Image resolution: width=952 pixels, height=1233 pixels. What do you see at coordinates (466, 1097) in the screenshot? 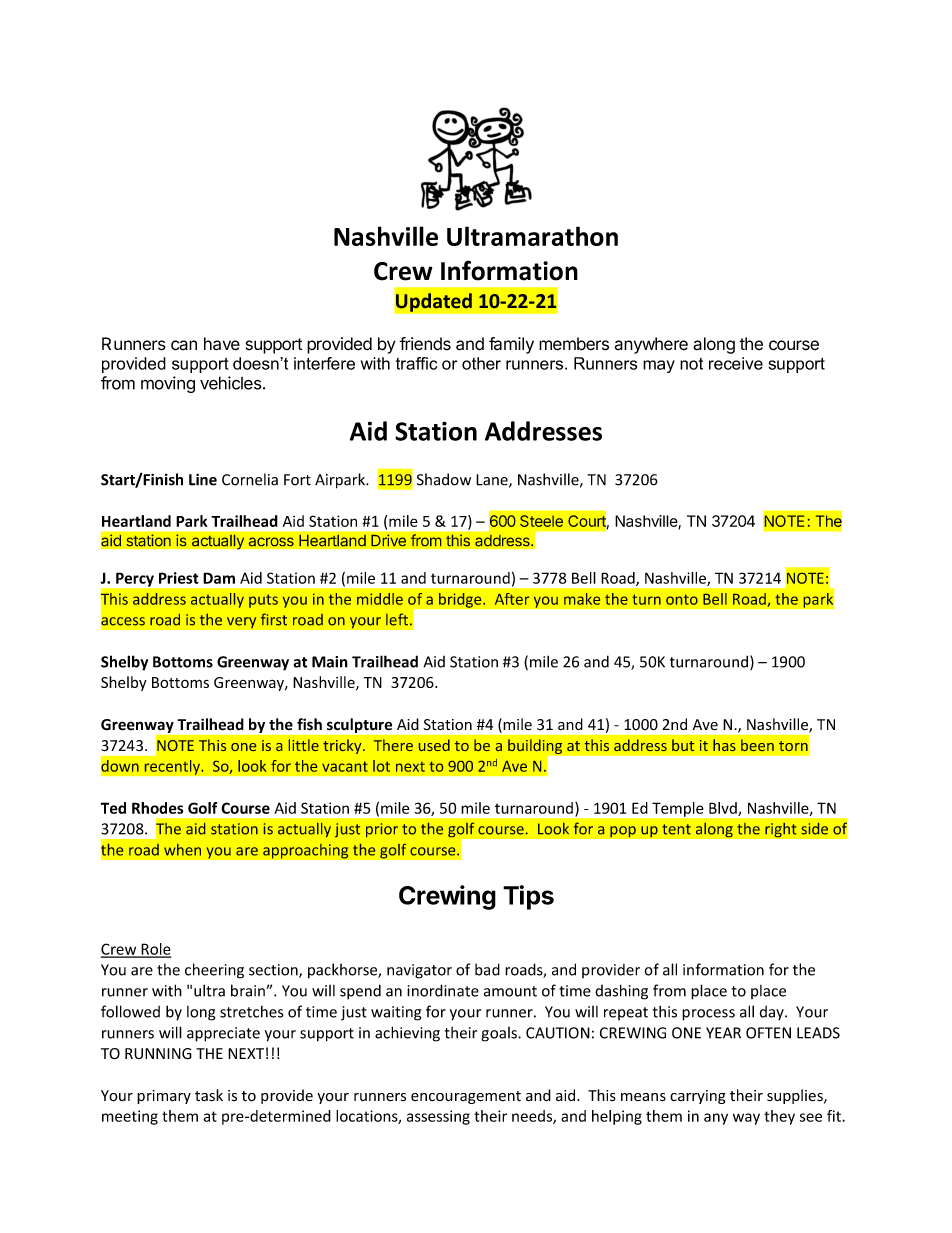
I see `encouragement` at bounding box center [466, 1097].
